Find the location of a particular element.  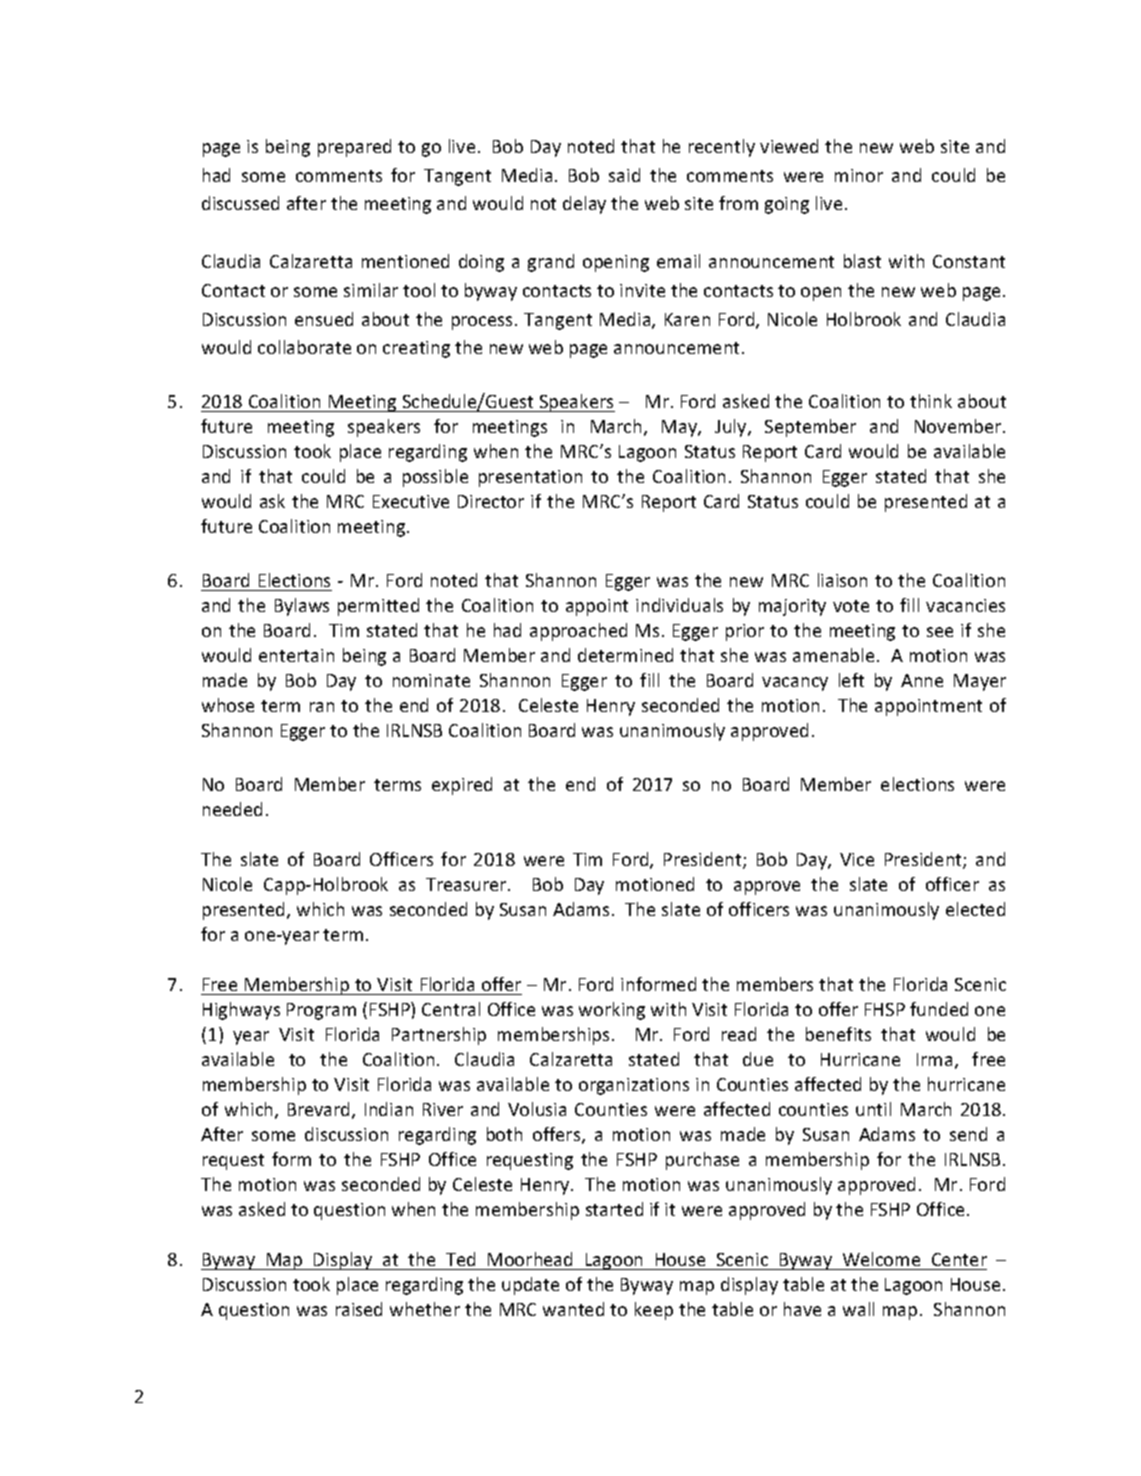

wanted is located at coordinates (573, 1309).
